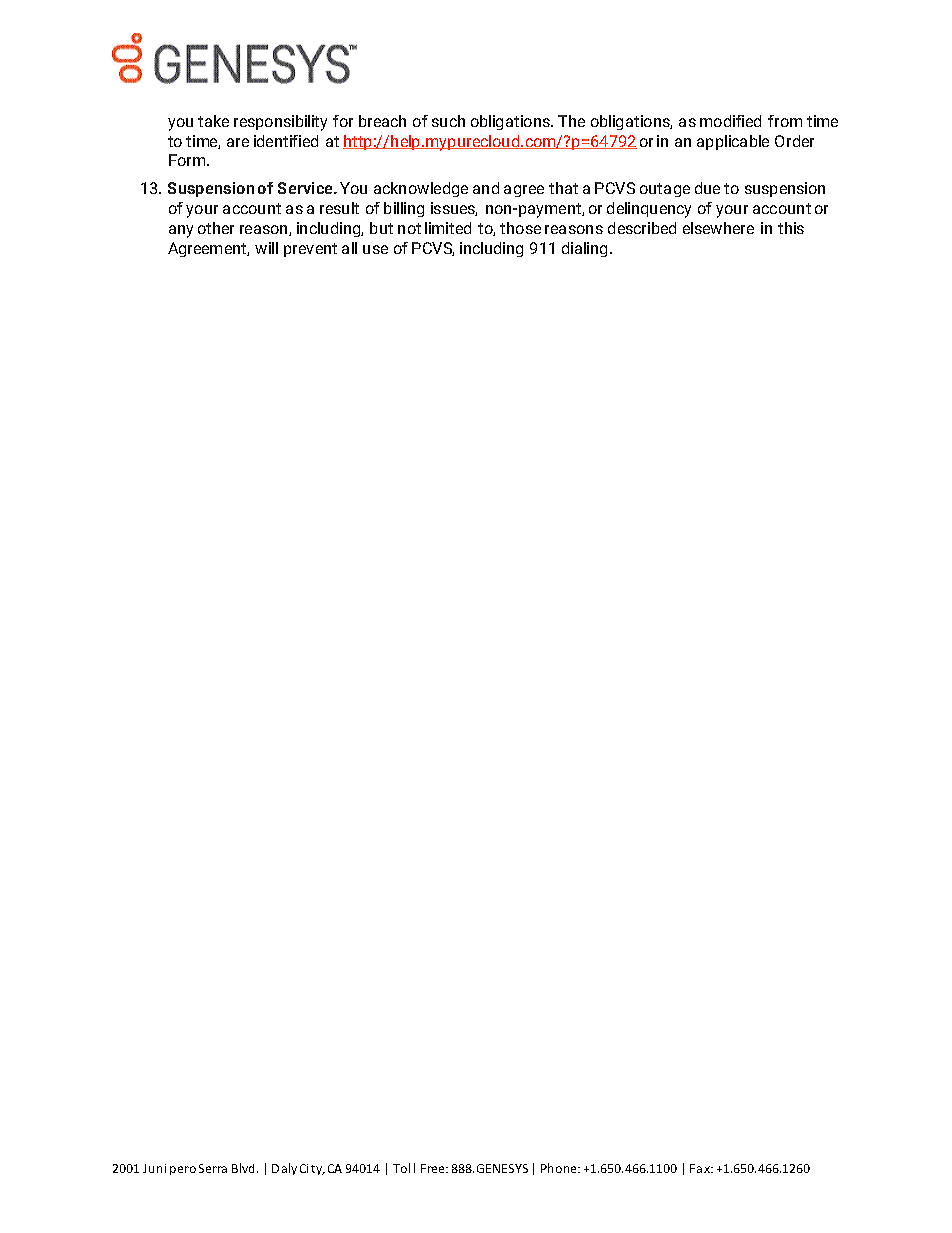 The width and height of the screenshot is (952, 1233). I want to click on elsewhere, so click(718, 228).
